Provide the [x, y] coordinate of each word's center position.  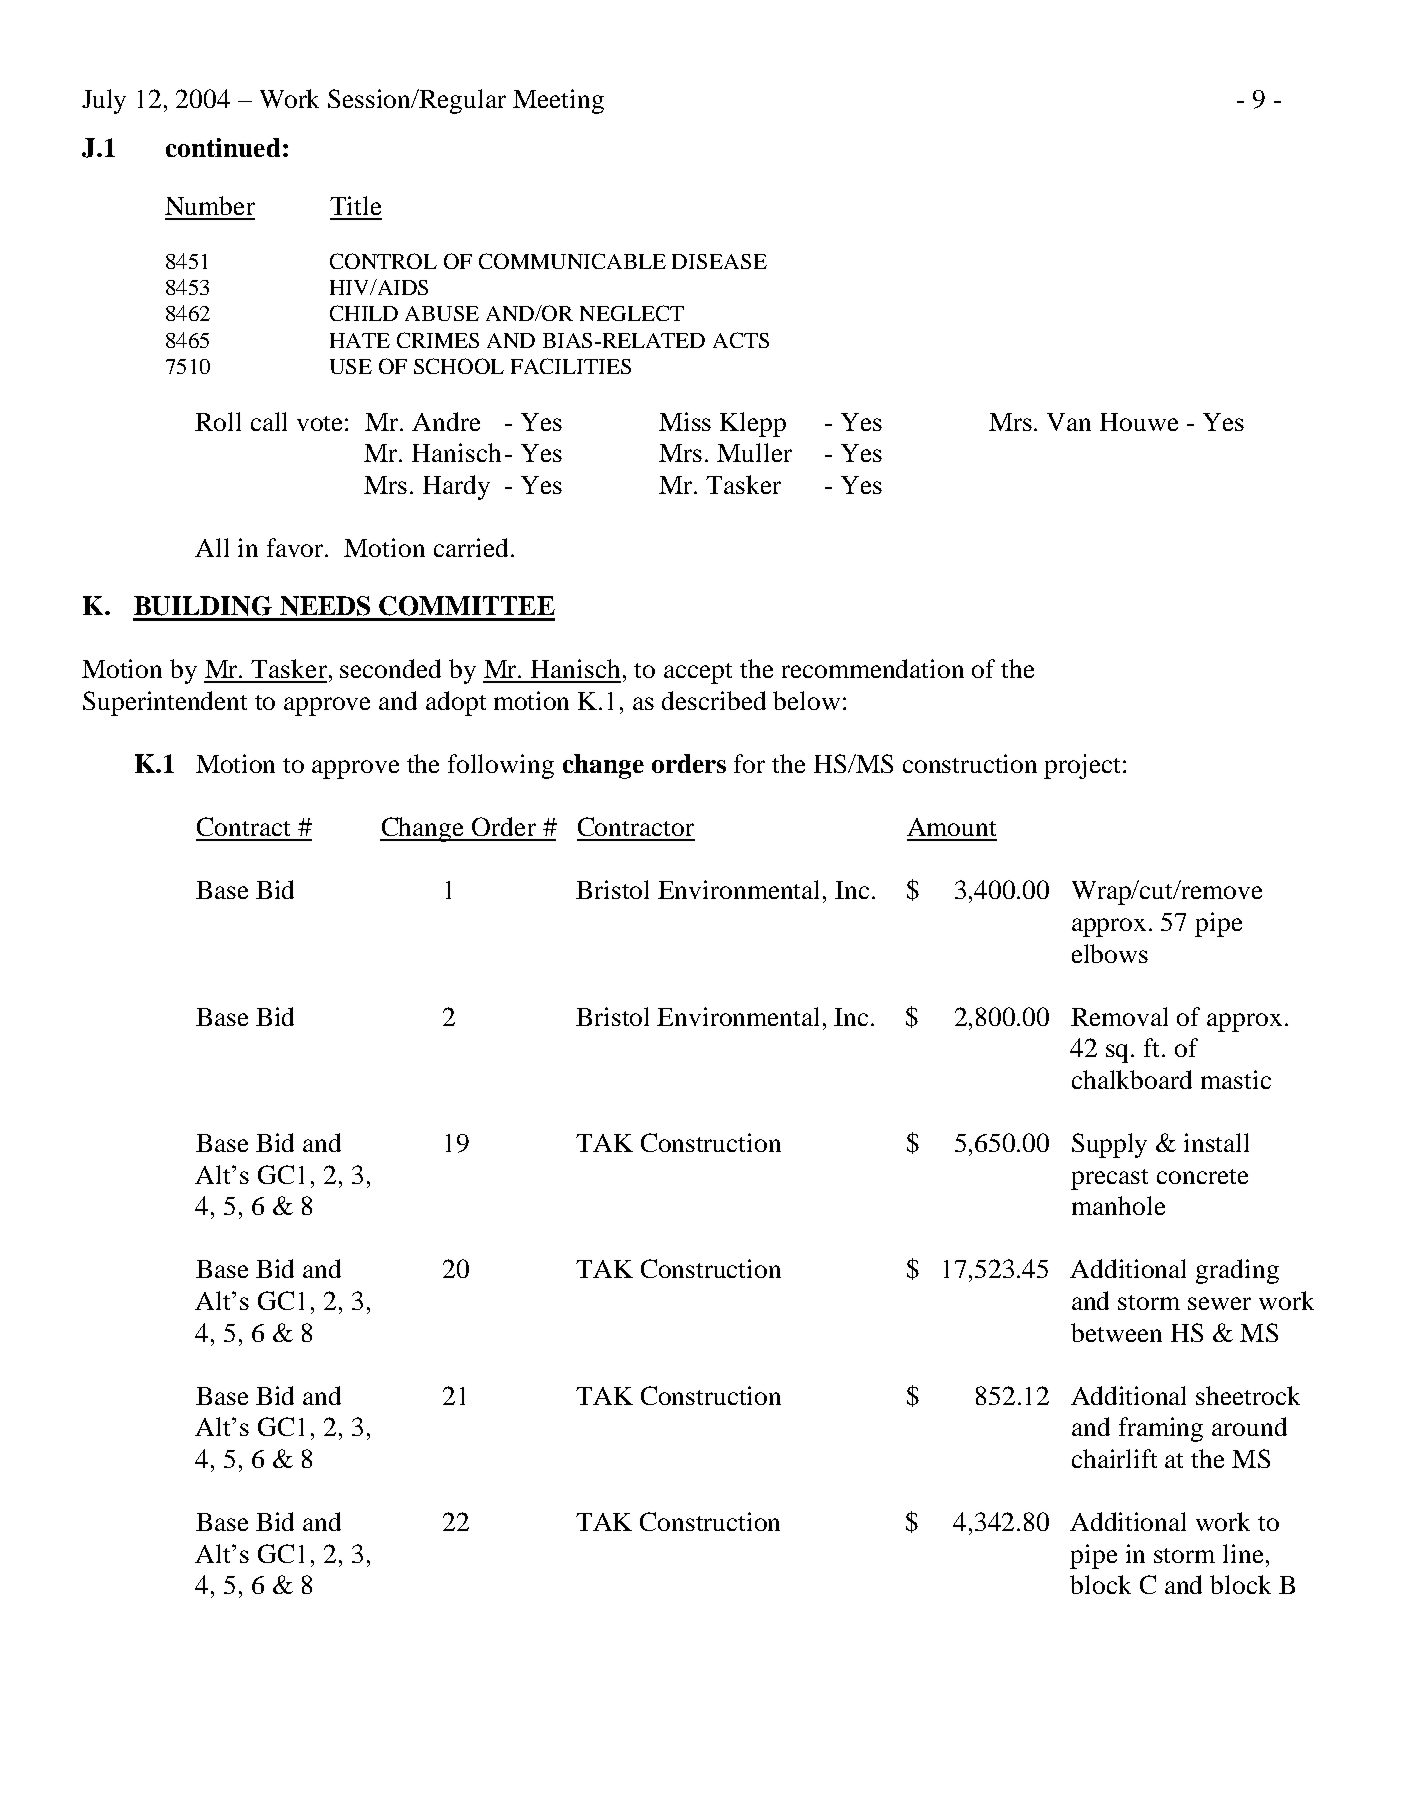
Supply [1109, 1145]
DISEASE [719, 261]
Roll [218, 421]
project [1084, 766]
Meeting [558, 101]
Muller [754, 452]
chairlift [1114, 1458]
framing [1161, 1429]
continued [223, 147]
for [749, 763]
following [501, 766]
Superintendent [165, 703]
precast [1109, 1179]
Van [1069, 422]
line [1243, 1553]
